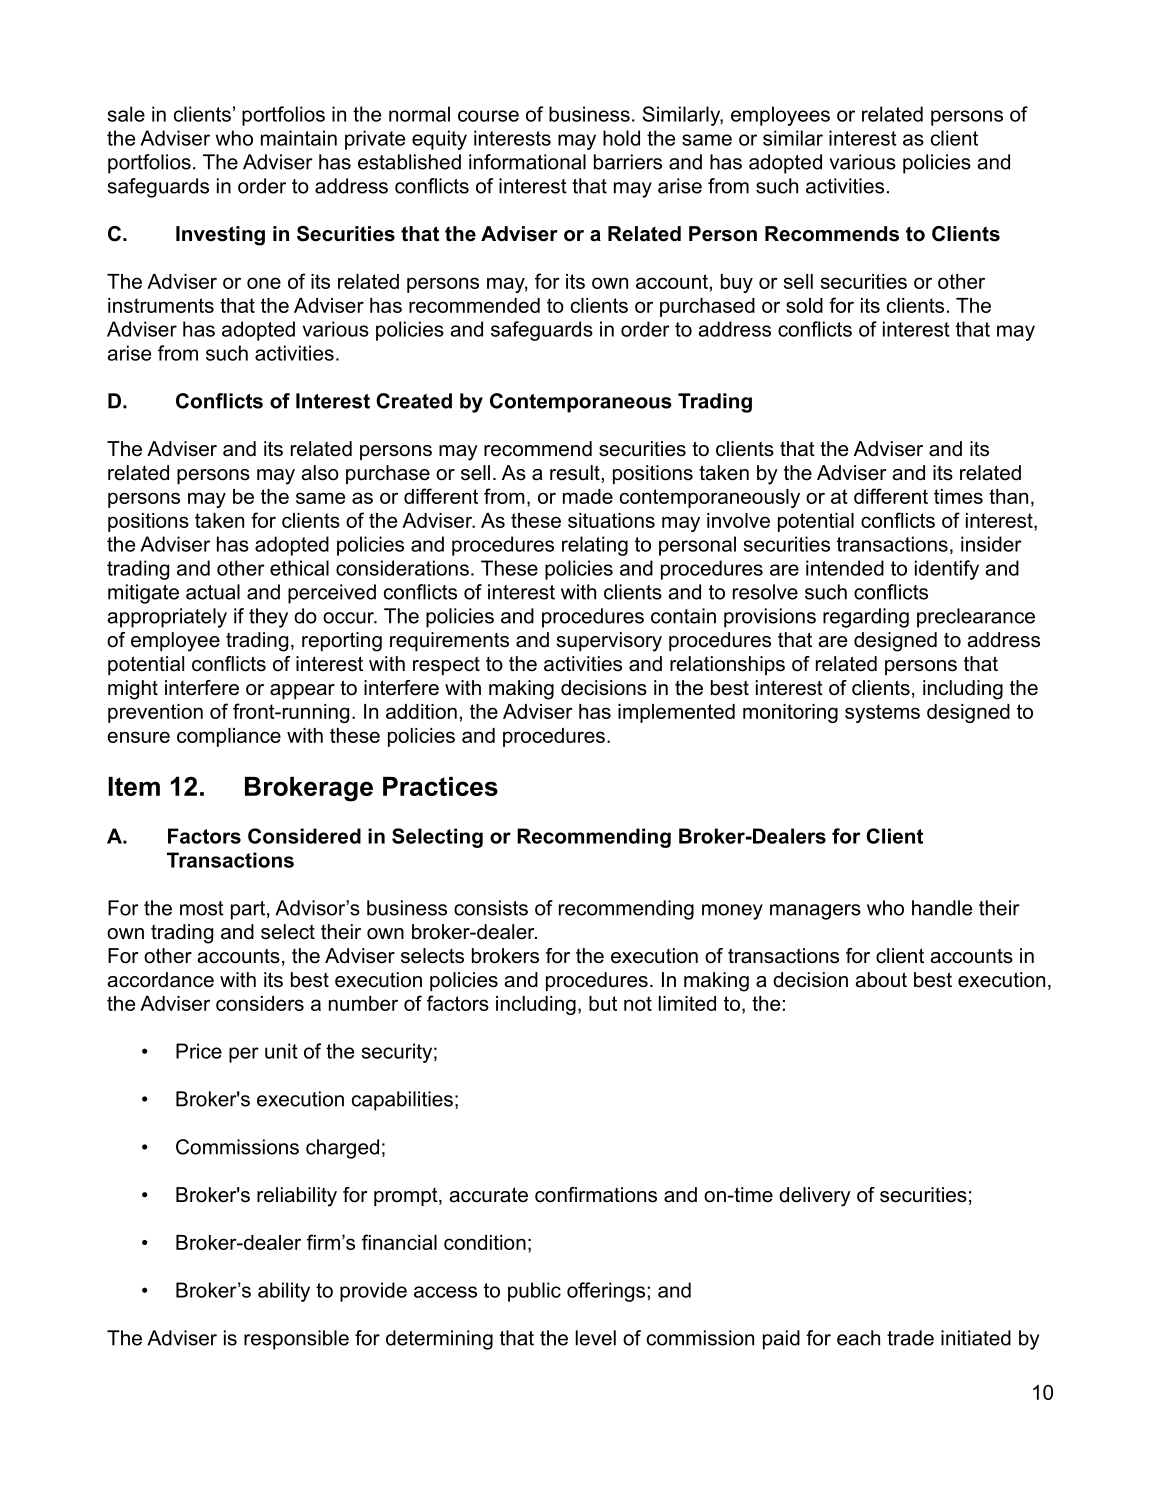 The image size is (1156, 1496). Describe the element at coordinates (676, 713) in the document. I see `implemented` at that location.
